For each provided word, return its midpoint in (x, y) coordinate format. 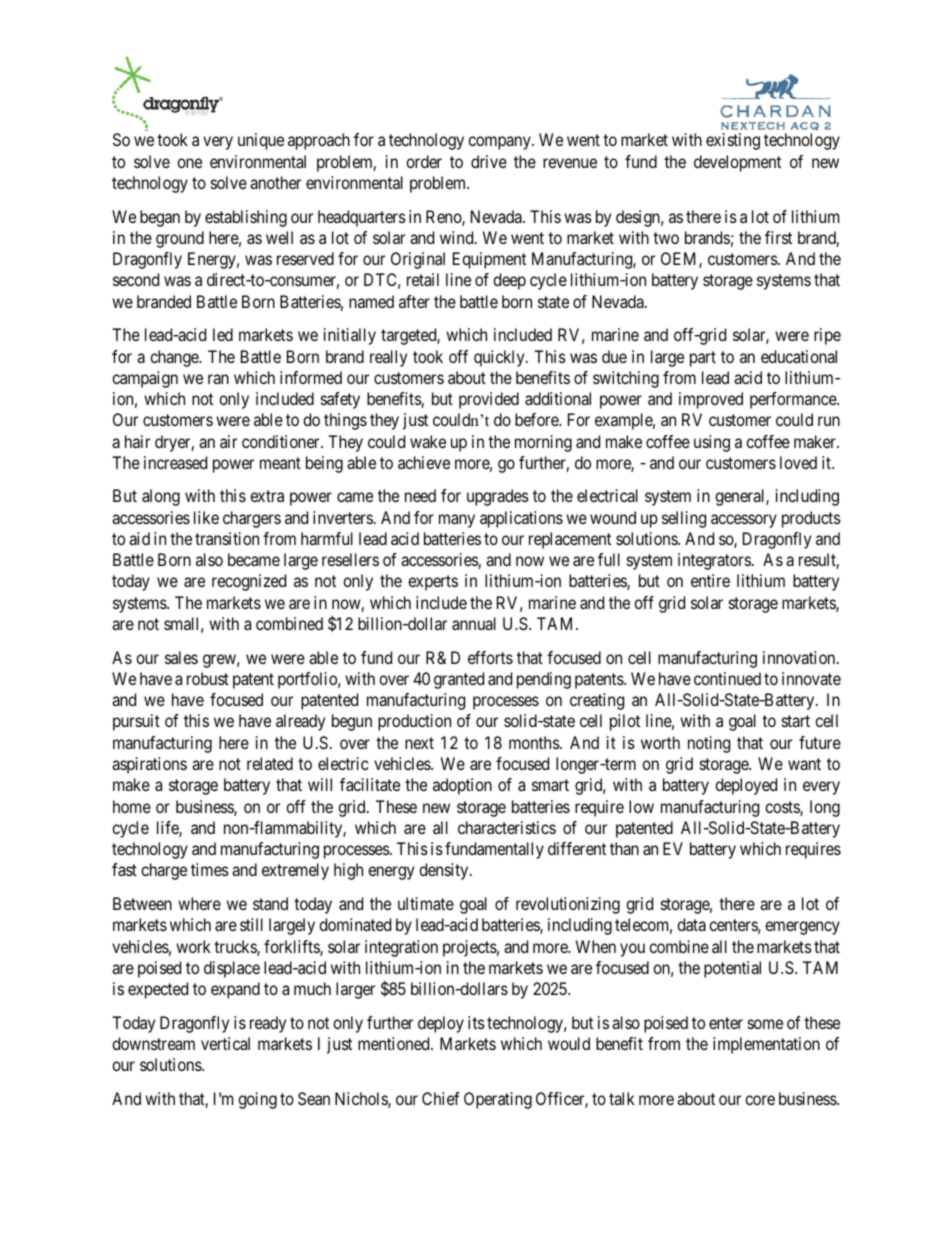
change (175, 358)
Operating (498, 1100)
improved (711, 400)
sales (181, 657)
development (737, 163)
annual (474, 623)
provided (489, 400)
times (210, 869)
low (641, 806)
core (760, 1100)
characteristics (507, 827)
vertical (225, 1043)
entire (710, 580)
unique (261, 141)
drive (489, 161)
